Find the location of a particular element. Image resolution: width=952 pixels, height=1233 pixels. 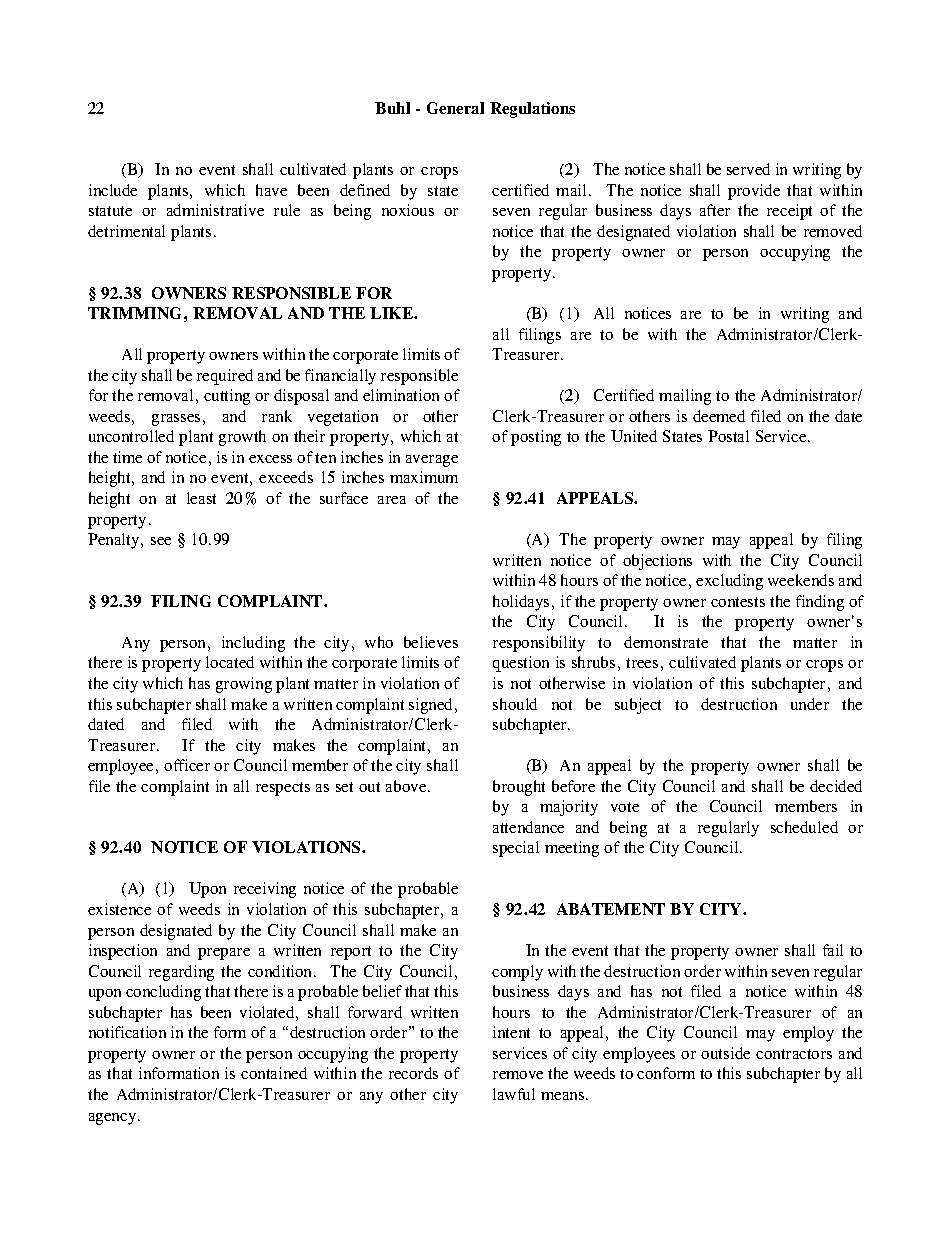

believes is located at coordinates (431, 642).
